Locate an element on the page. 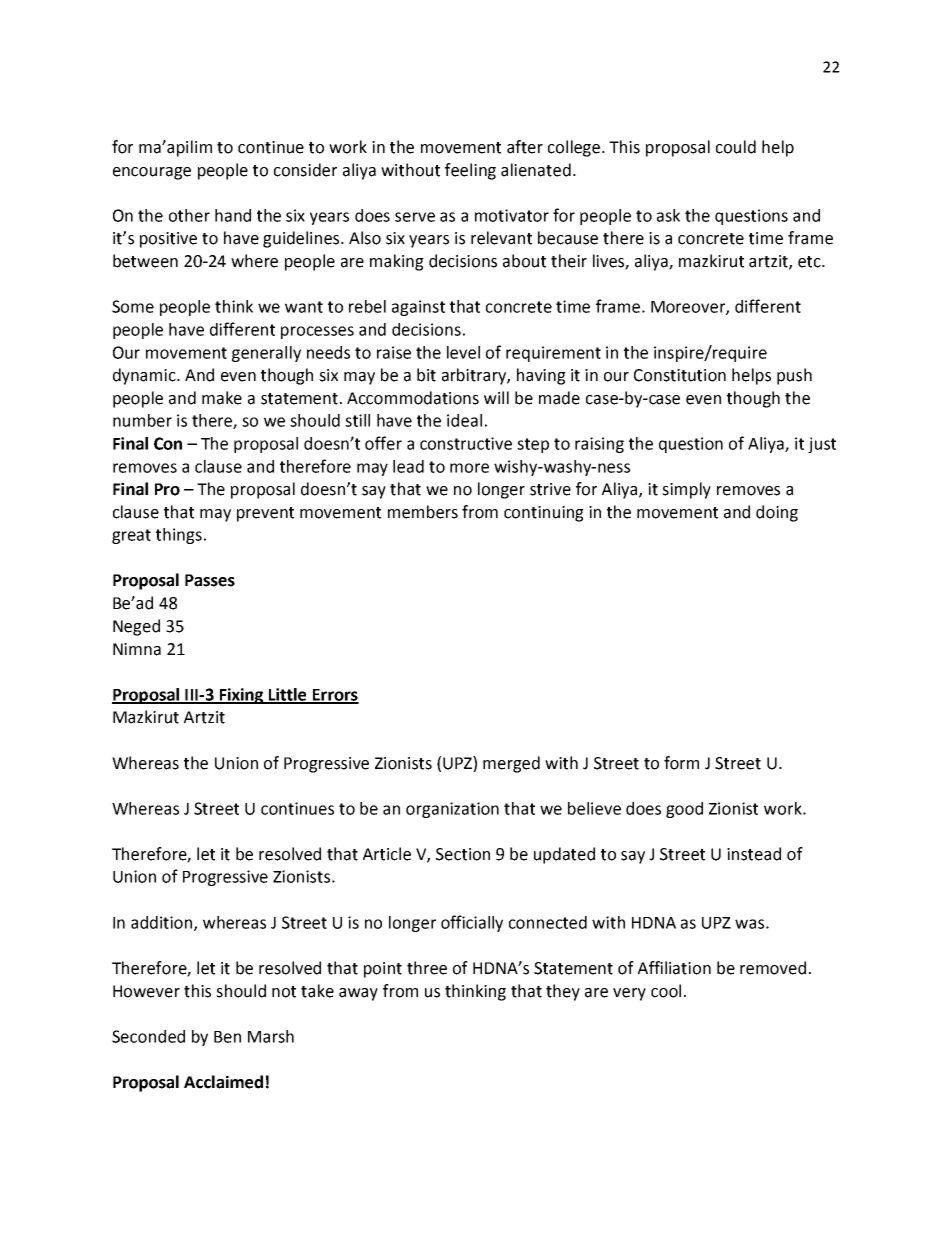  could is located at coordinates (736, 147).
